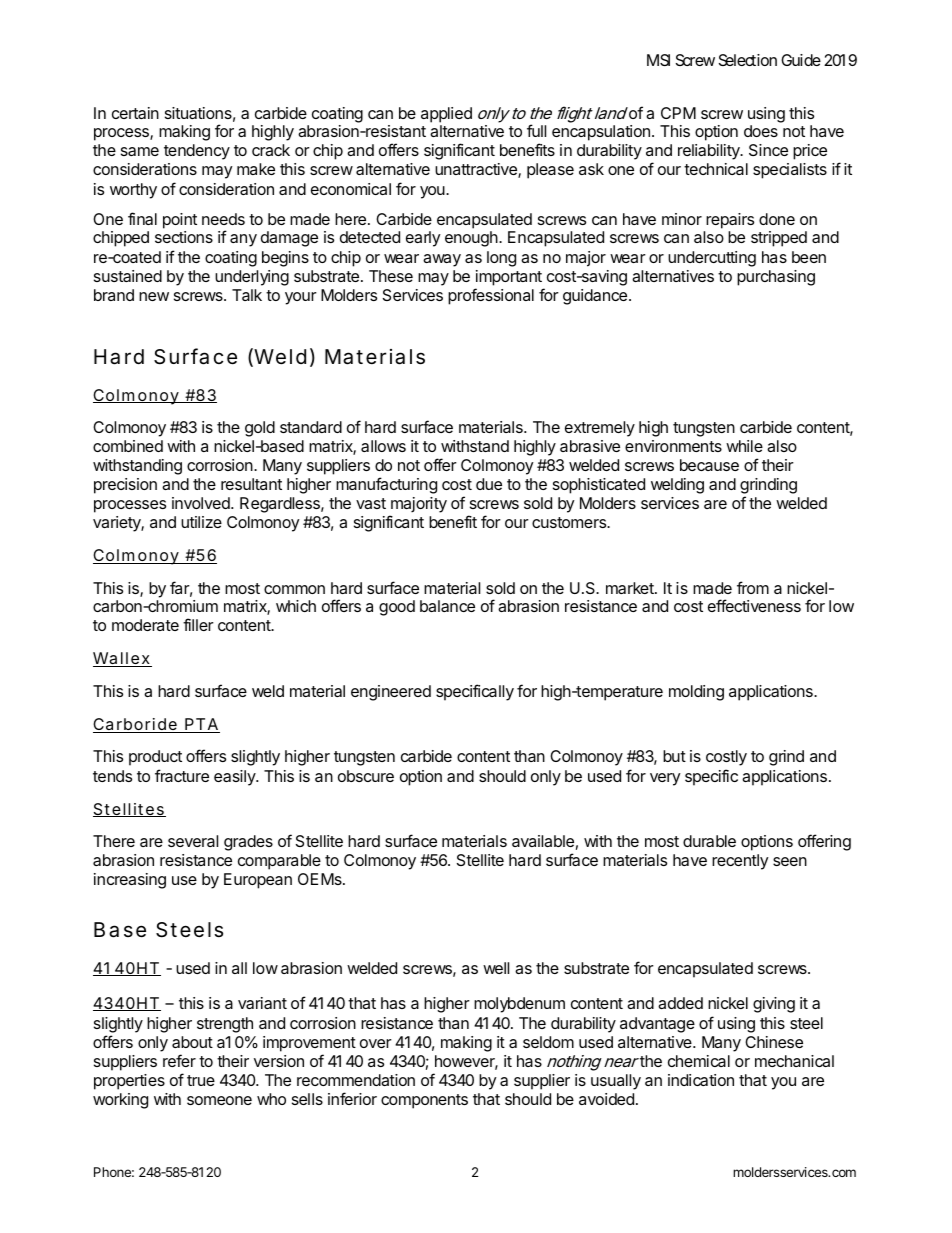 The height and width of the screenshot is (1233, 952). Describe the element at coordinates (201, 725) in the screenshot. I see `PTA` at that location.
